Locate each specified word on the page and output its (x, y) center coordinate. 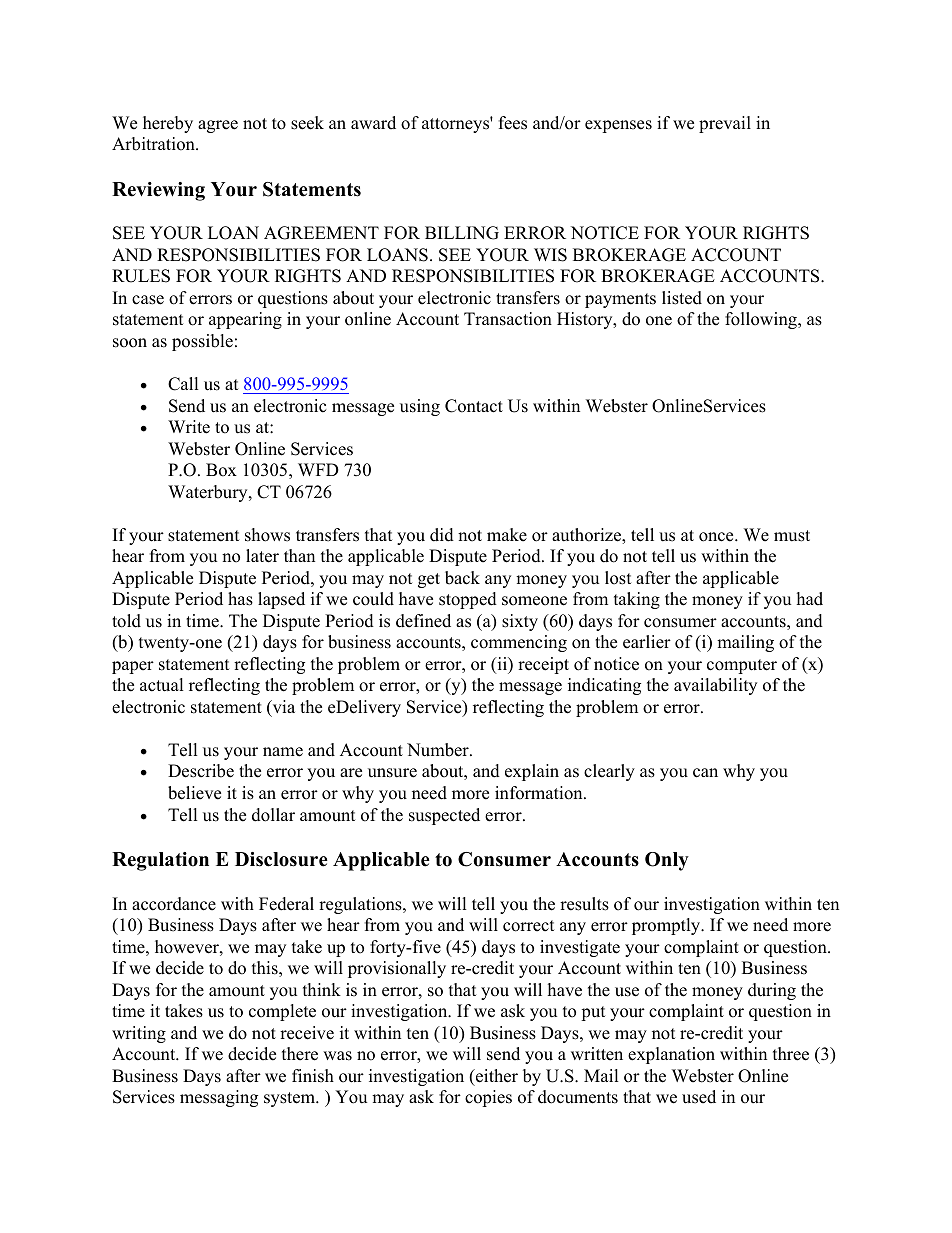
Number (439, 750)
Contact (474, 406)
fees (513, 123)
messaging (219, 1098)
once (717, 537)
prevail (725, 124)
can (705, 773)
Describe (201, 771)
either (496, 1076)
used (699, 1097)
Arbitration (154, 144)
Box (221, 470)
